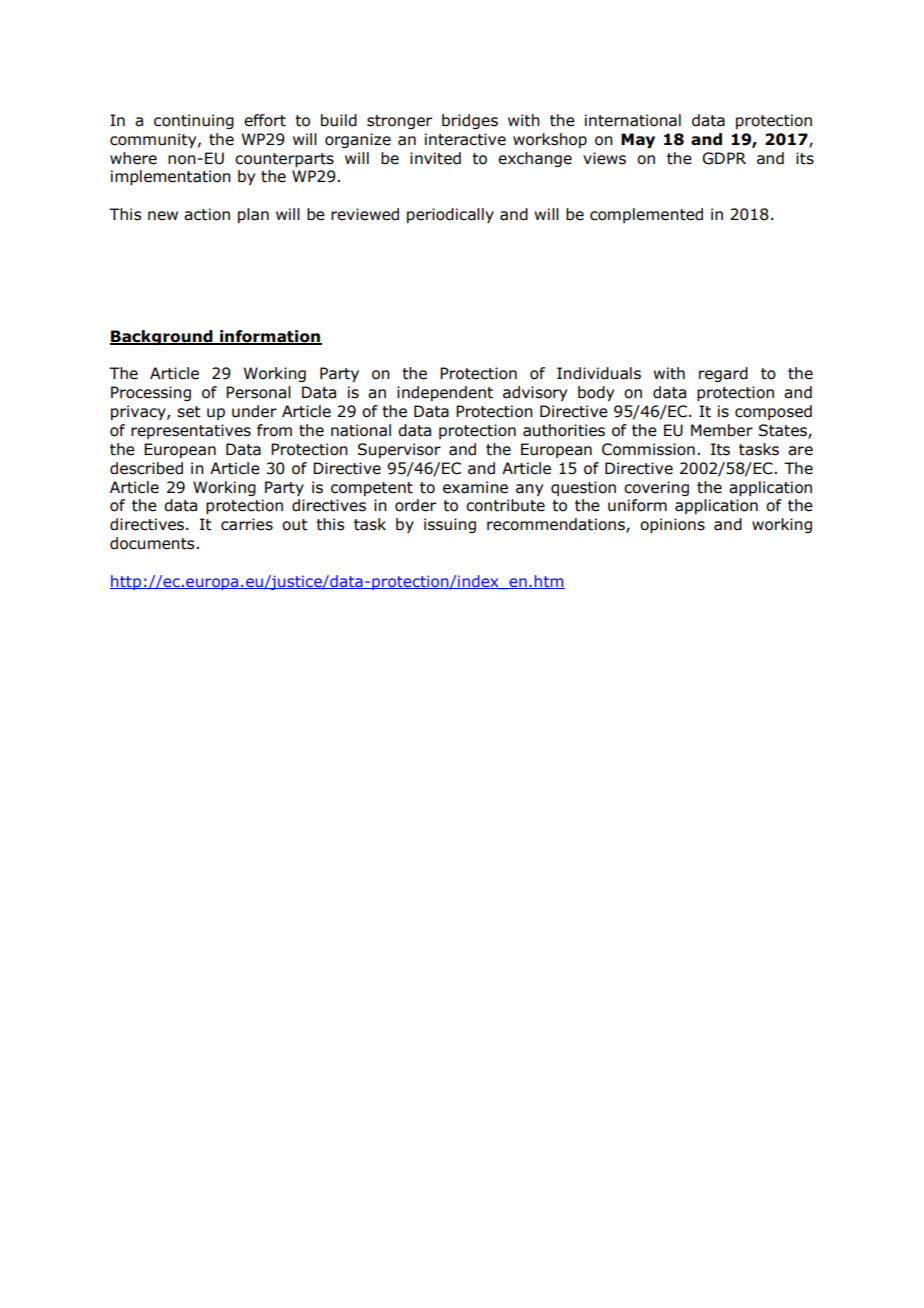 Image resolution: width=924 pixels, height=1308 pixels. What do you see at coordinates (599, 373) in the image?
I see `Individuals` at bounding box center [599, 373].
